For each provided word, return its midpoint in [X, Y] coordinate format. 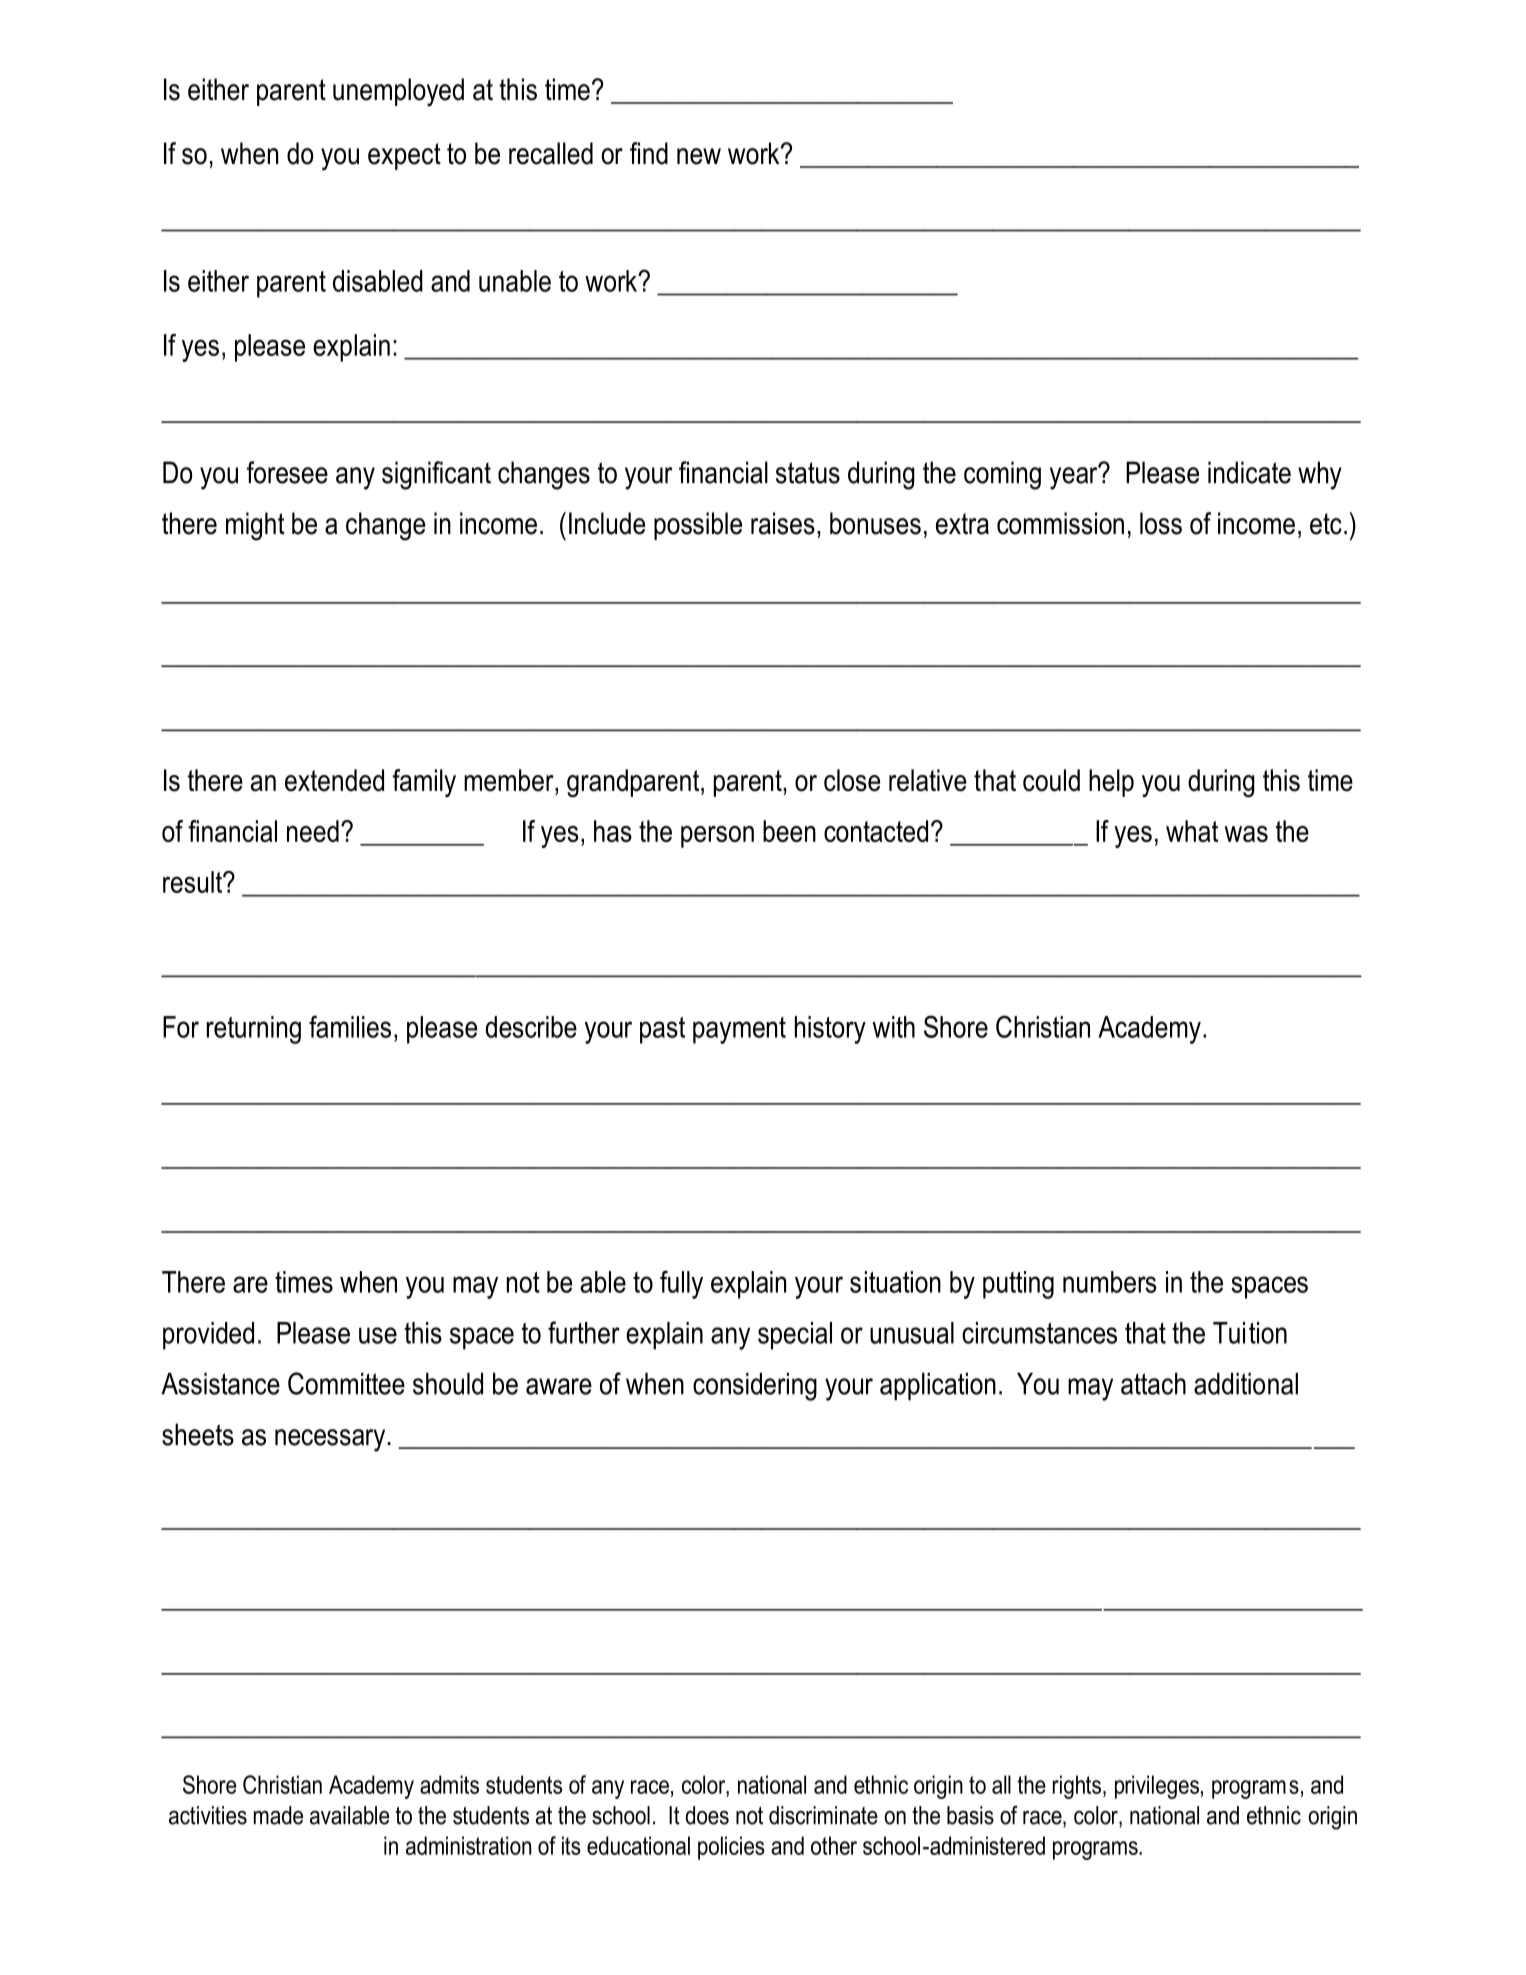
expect [404, 156]
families [350, 1026]
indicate [1249, 472]
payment [739, 1030]
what [1192, 831]
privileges [1157, 1787]
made [278, 1815]
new [699, 156]
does [707, 1815]
